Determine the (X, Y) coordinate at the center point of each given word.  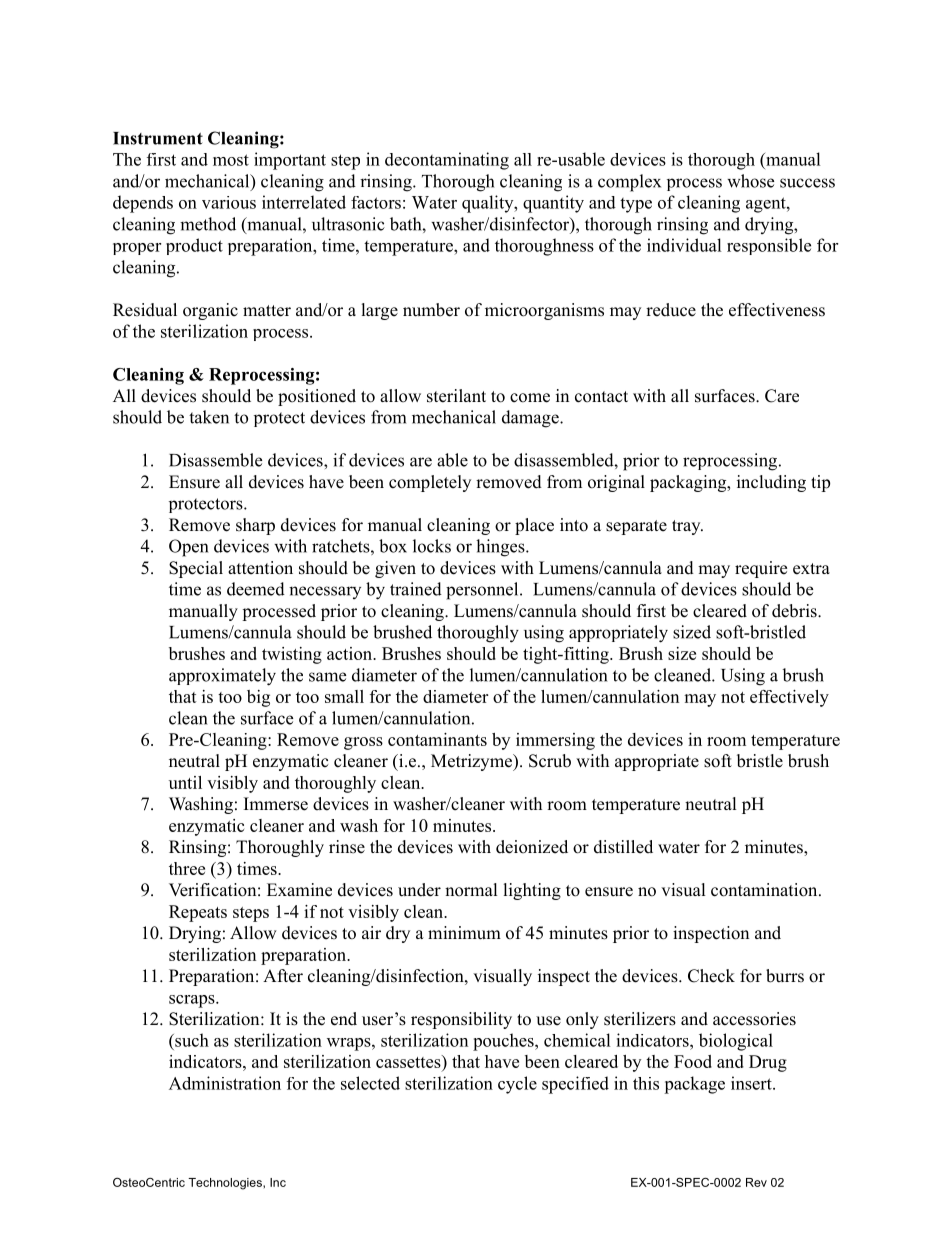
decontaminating (447, 161)
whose (750, 181)
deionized (532, 847)
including (771, 483)
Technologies (226, 1184)
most (231, 160)
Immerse (276, 804)
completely (430, 483)
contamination (765, 890)
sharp (255, 526)
